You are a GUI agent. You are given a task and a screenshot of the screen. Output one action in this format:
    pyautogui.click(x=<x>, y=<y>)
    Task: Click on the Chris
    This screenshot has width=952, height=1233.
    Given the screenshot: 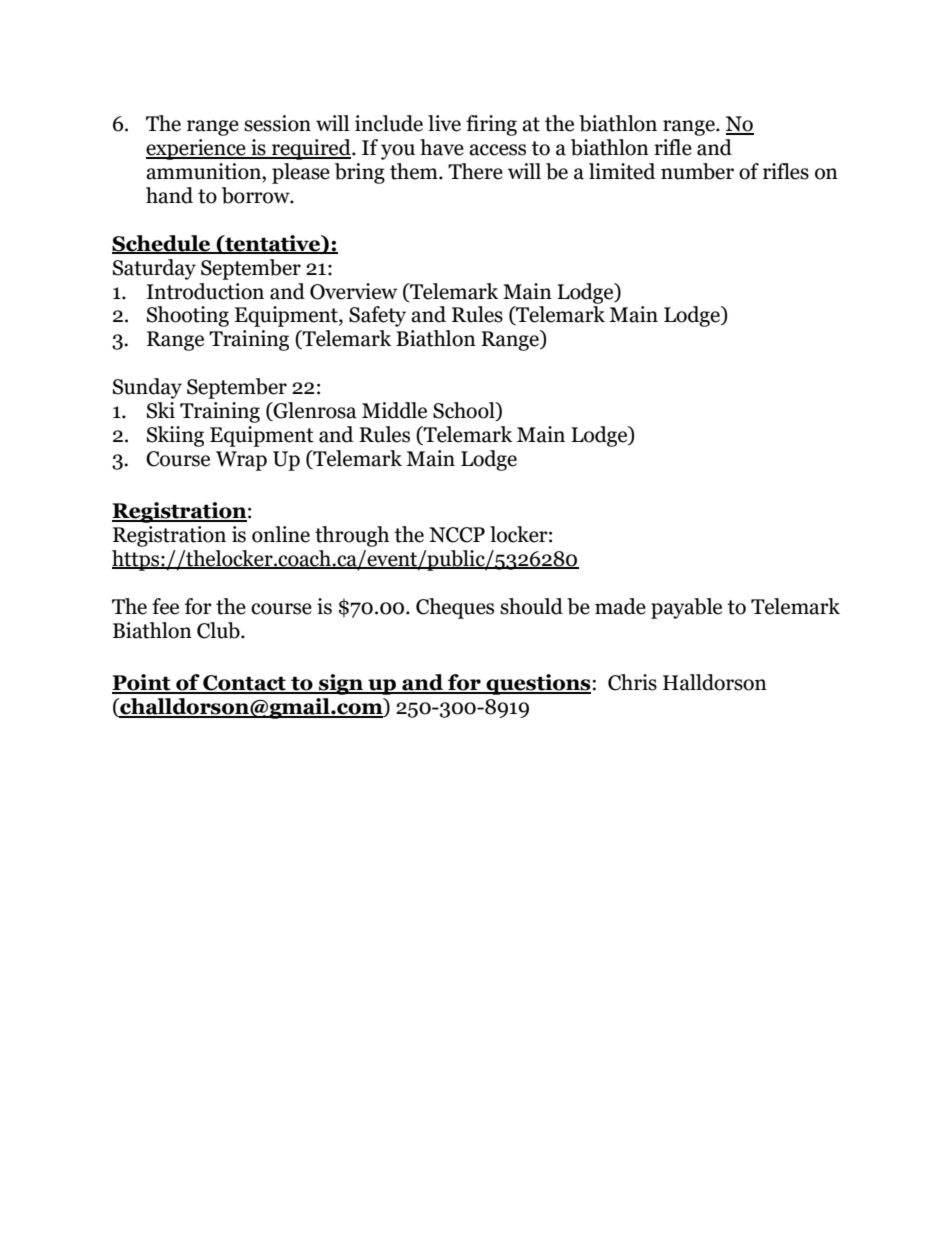 What is the action you would take?
    pyautogui.click(x=632, y=682)
